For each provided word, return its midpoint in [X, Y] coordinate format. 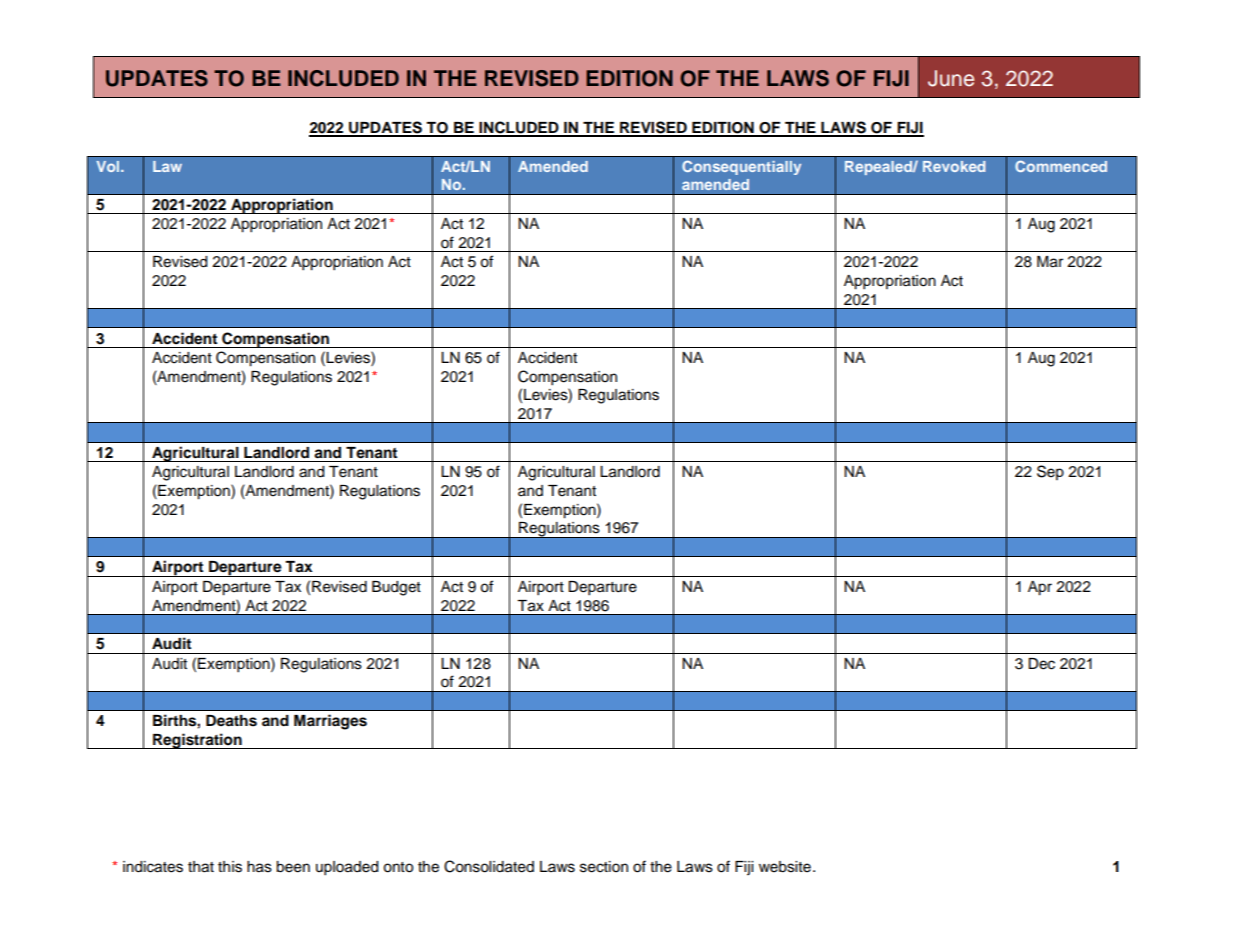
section [604, 867]
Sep [1050, 472]
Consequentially [741, 167]
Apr [1040, 588]
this [230, 867]
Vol [109, 166]
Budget [396, 588]
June [951, 78]
